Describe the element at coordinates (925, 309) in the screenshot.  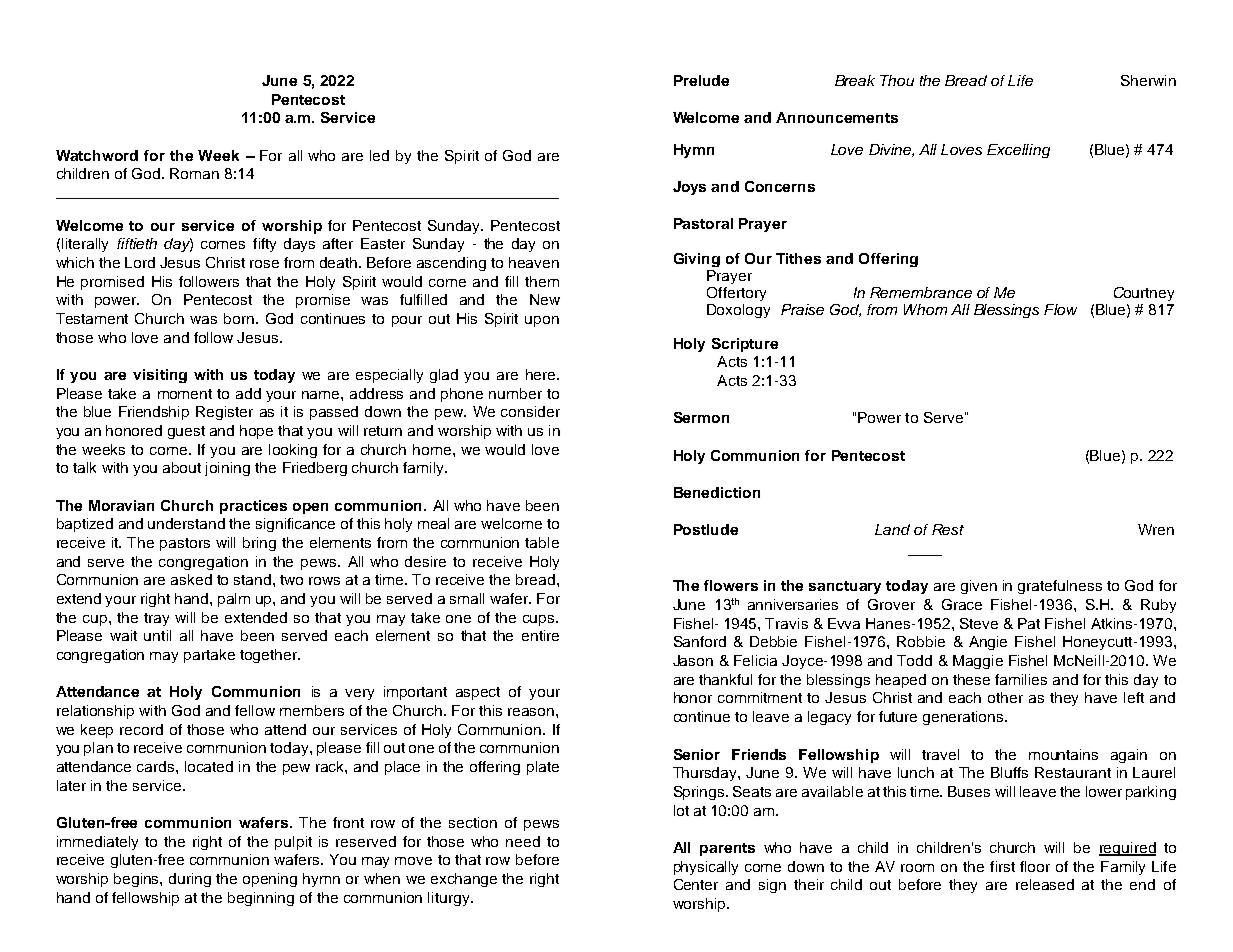
I see `Whom` at that location.
